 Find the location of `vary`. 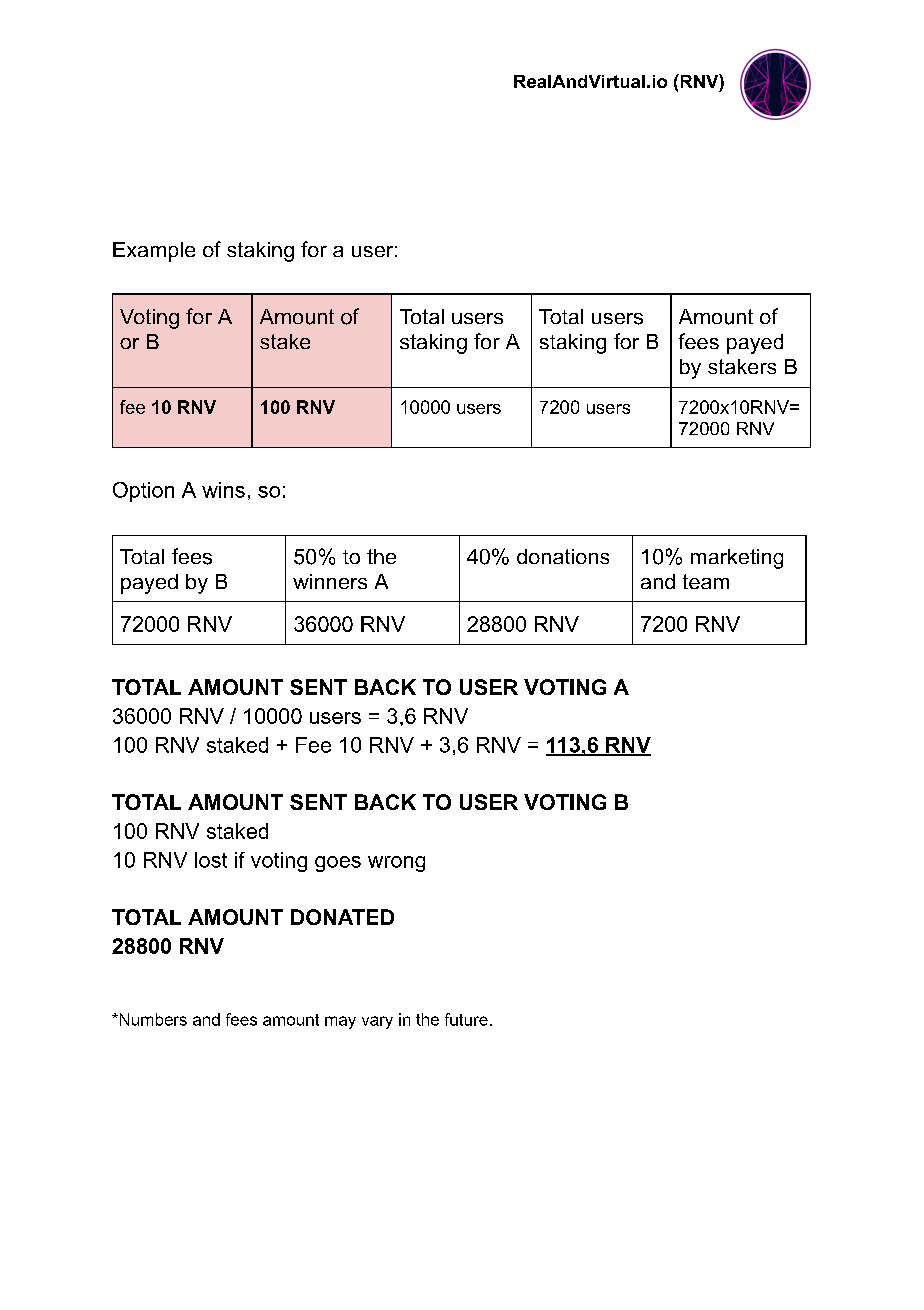

vary is located at coordinates (377, 1022).
